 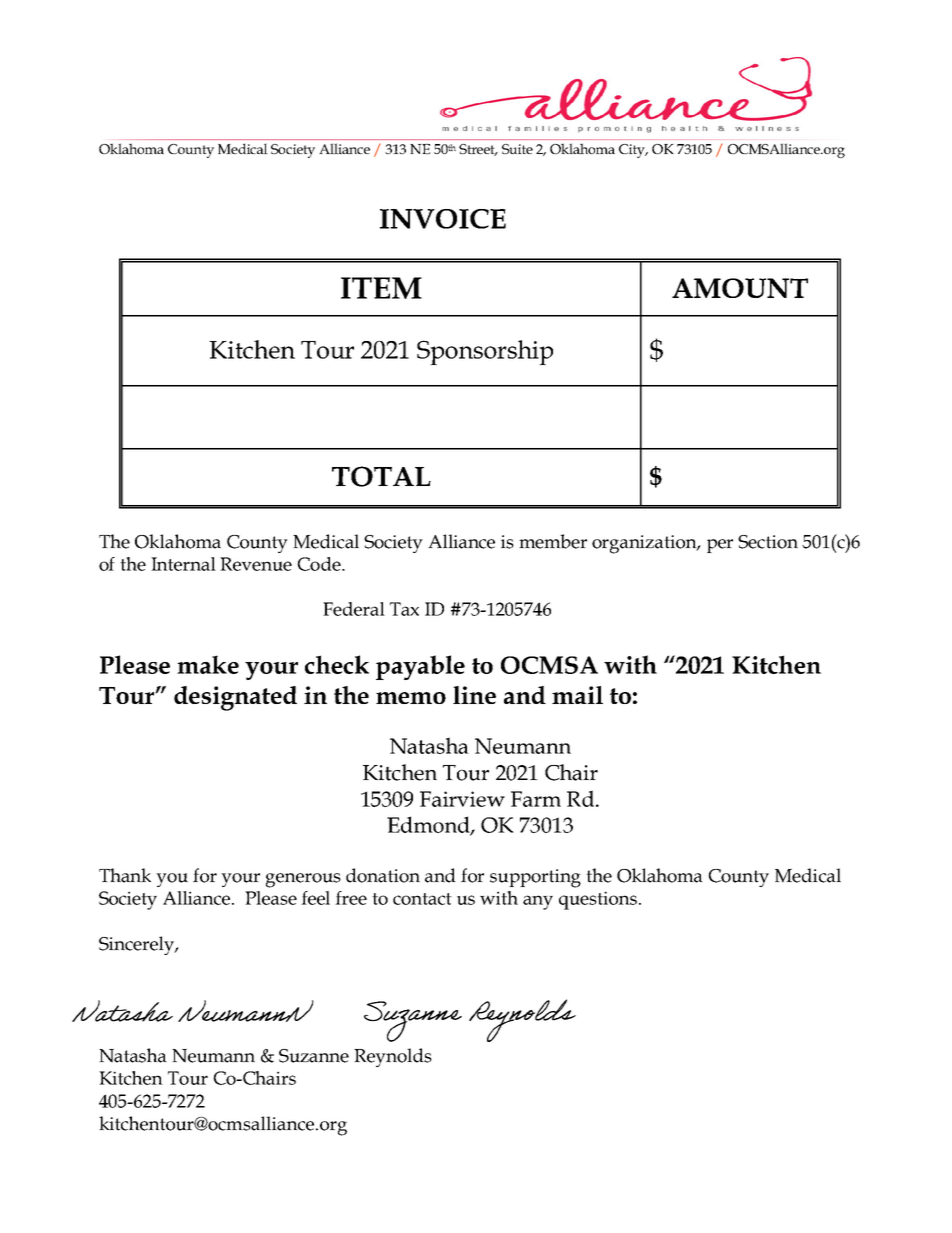 I want to click on per, so click(x=720, y=546).
